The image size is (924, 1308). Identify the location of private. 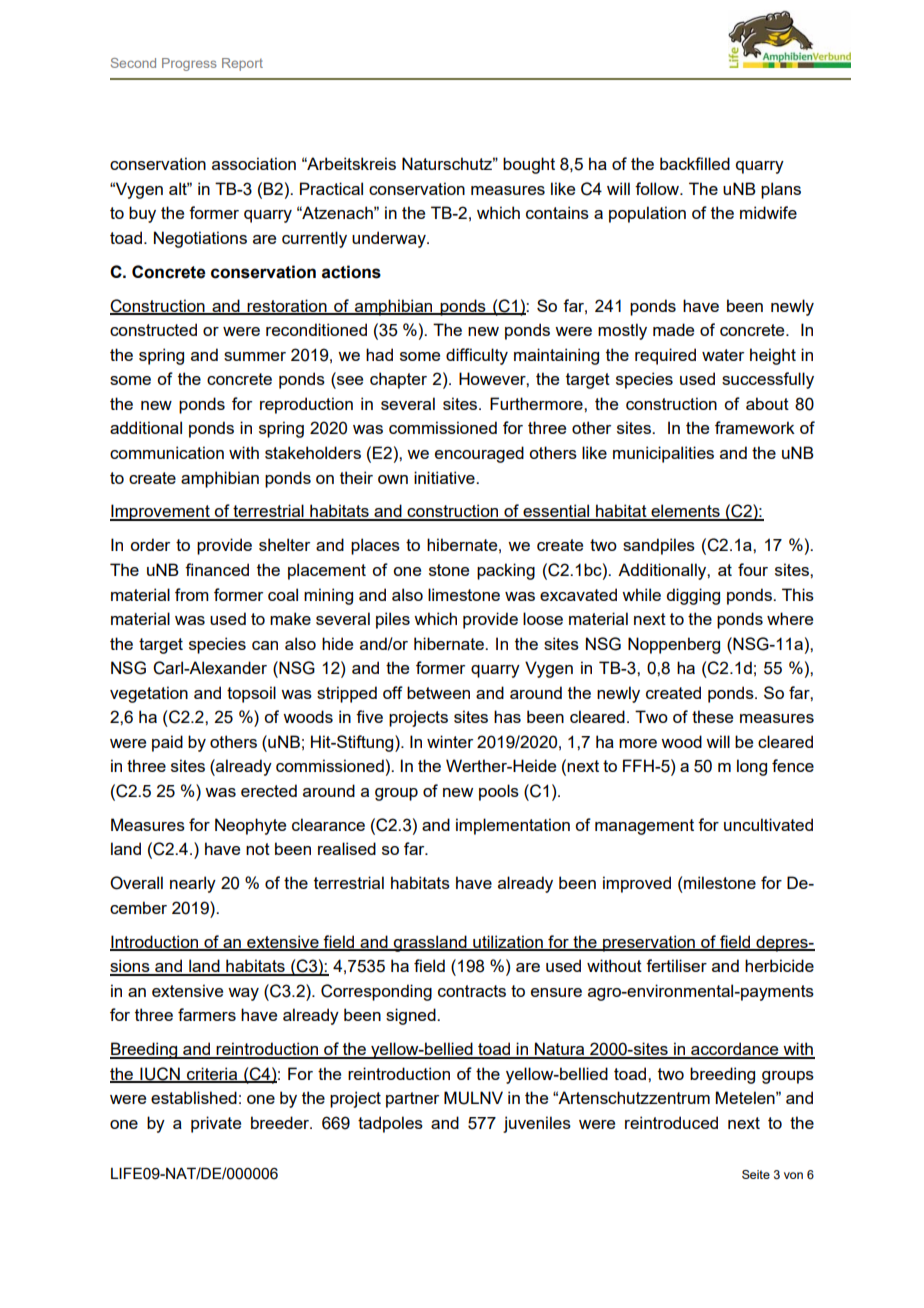
(216, 1124).
